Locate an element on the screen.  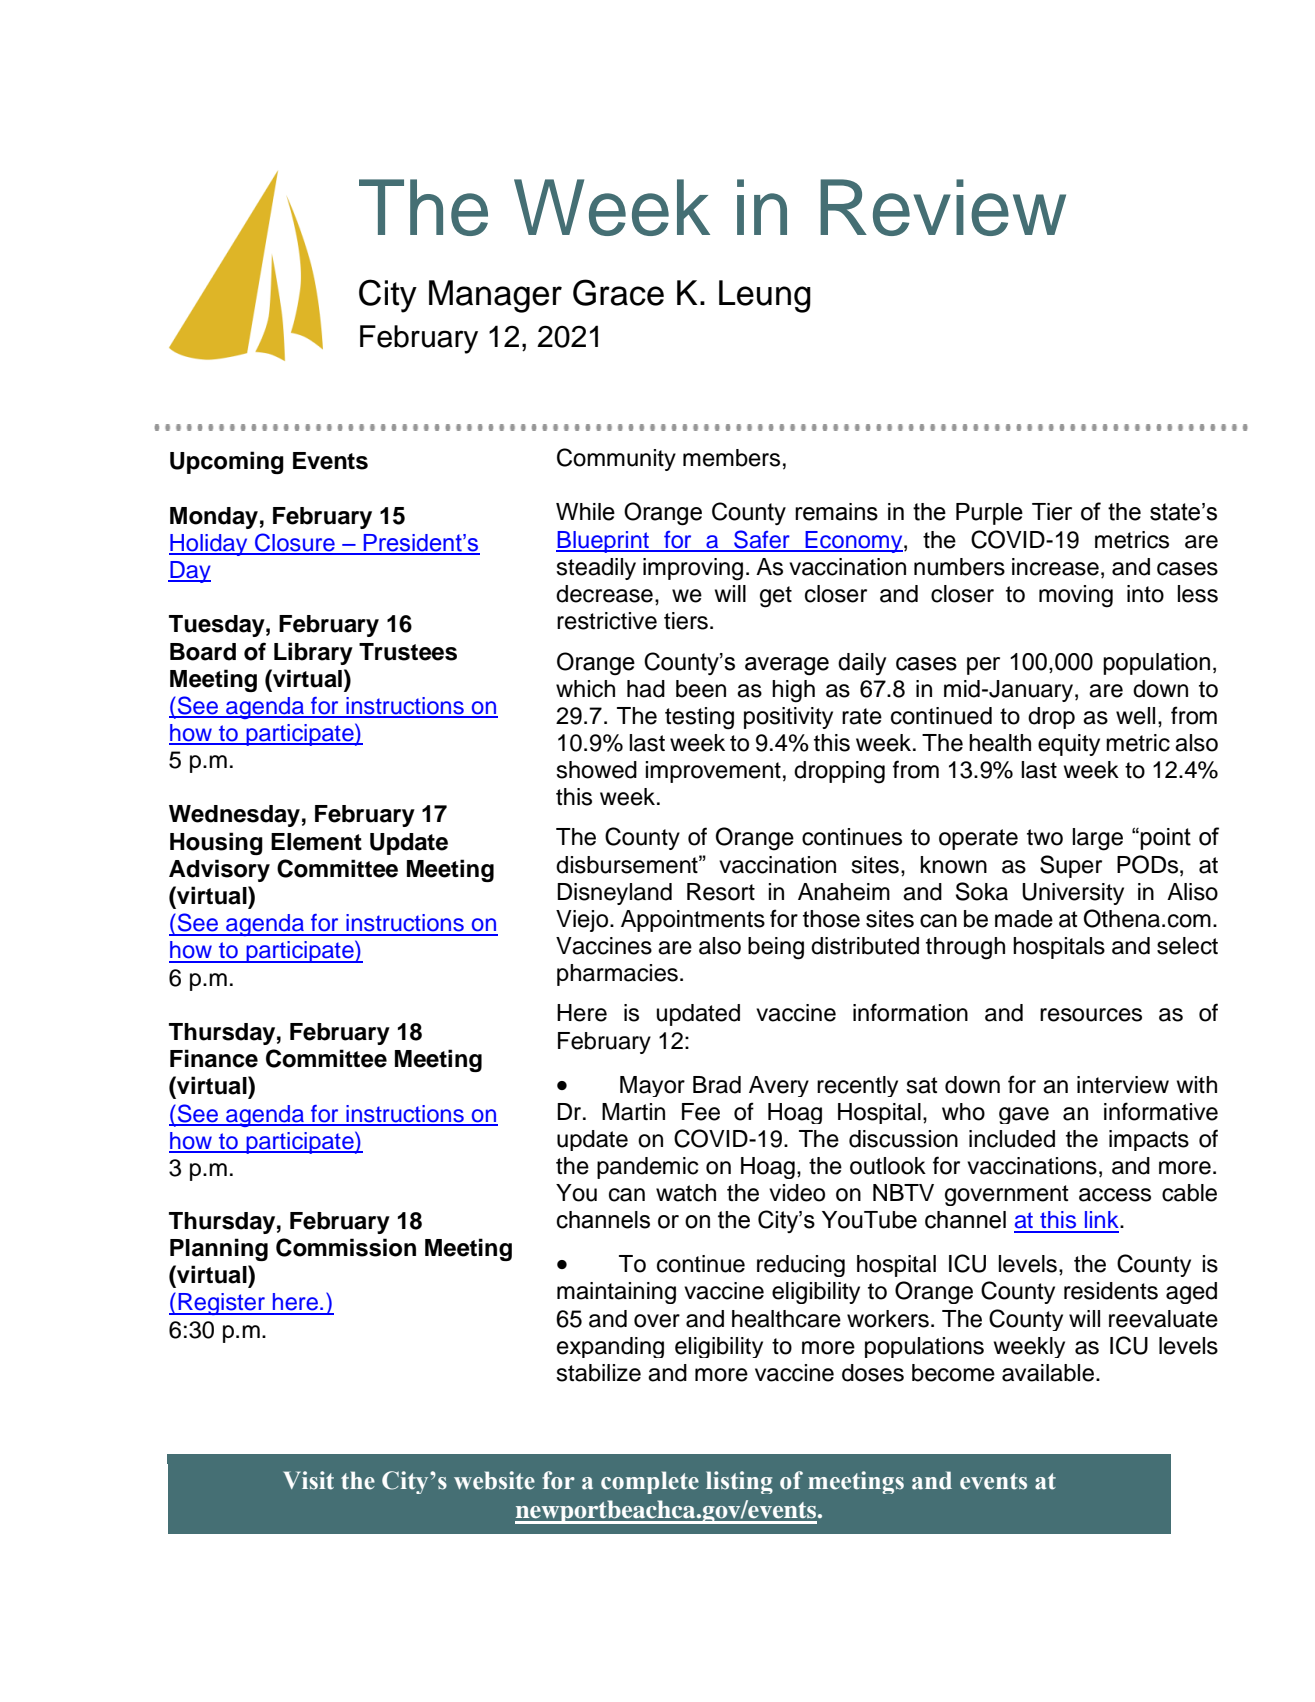
listing is located at coordinates (739, 1482).
